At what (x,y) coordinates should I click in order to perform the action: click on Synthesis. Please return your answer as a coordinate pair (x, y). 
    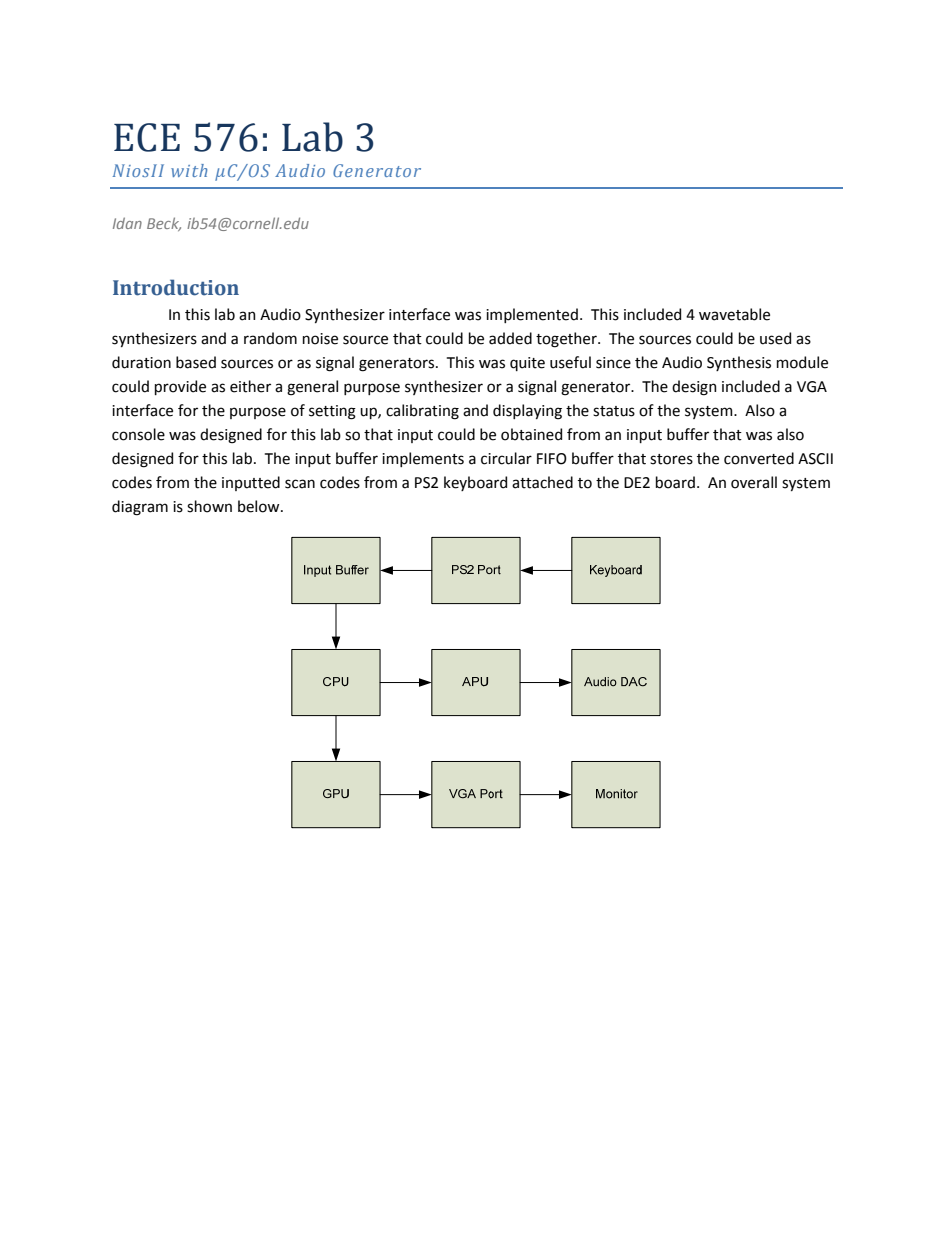
    Looking at the image, I should click on (739, 363).
